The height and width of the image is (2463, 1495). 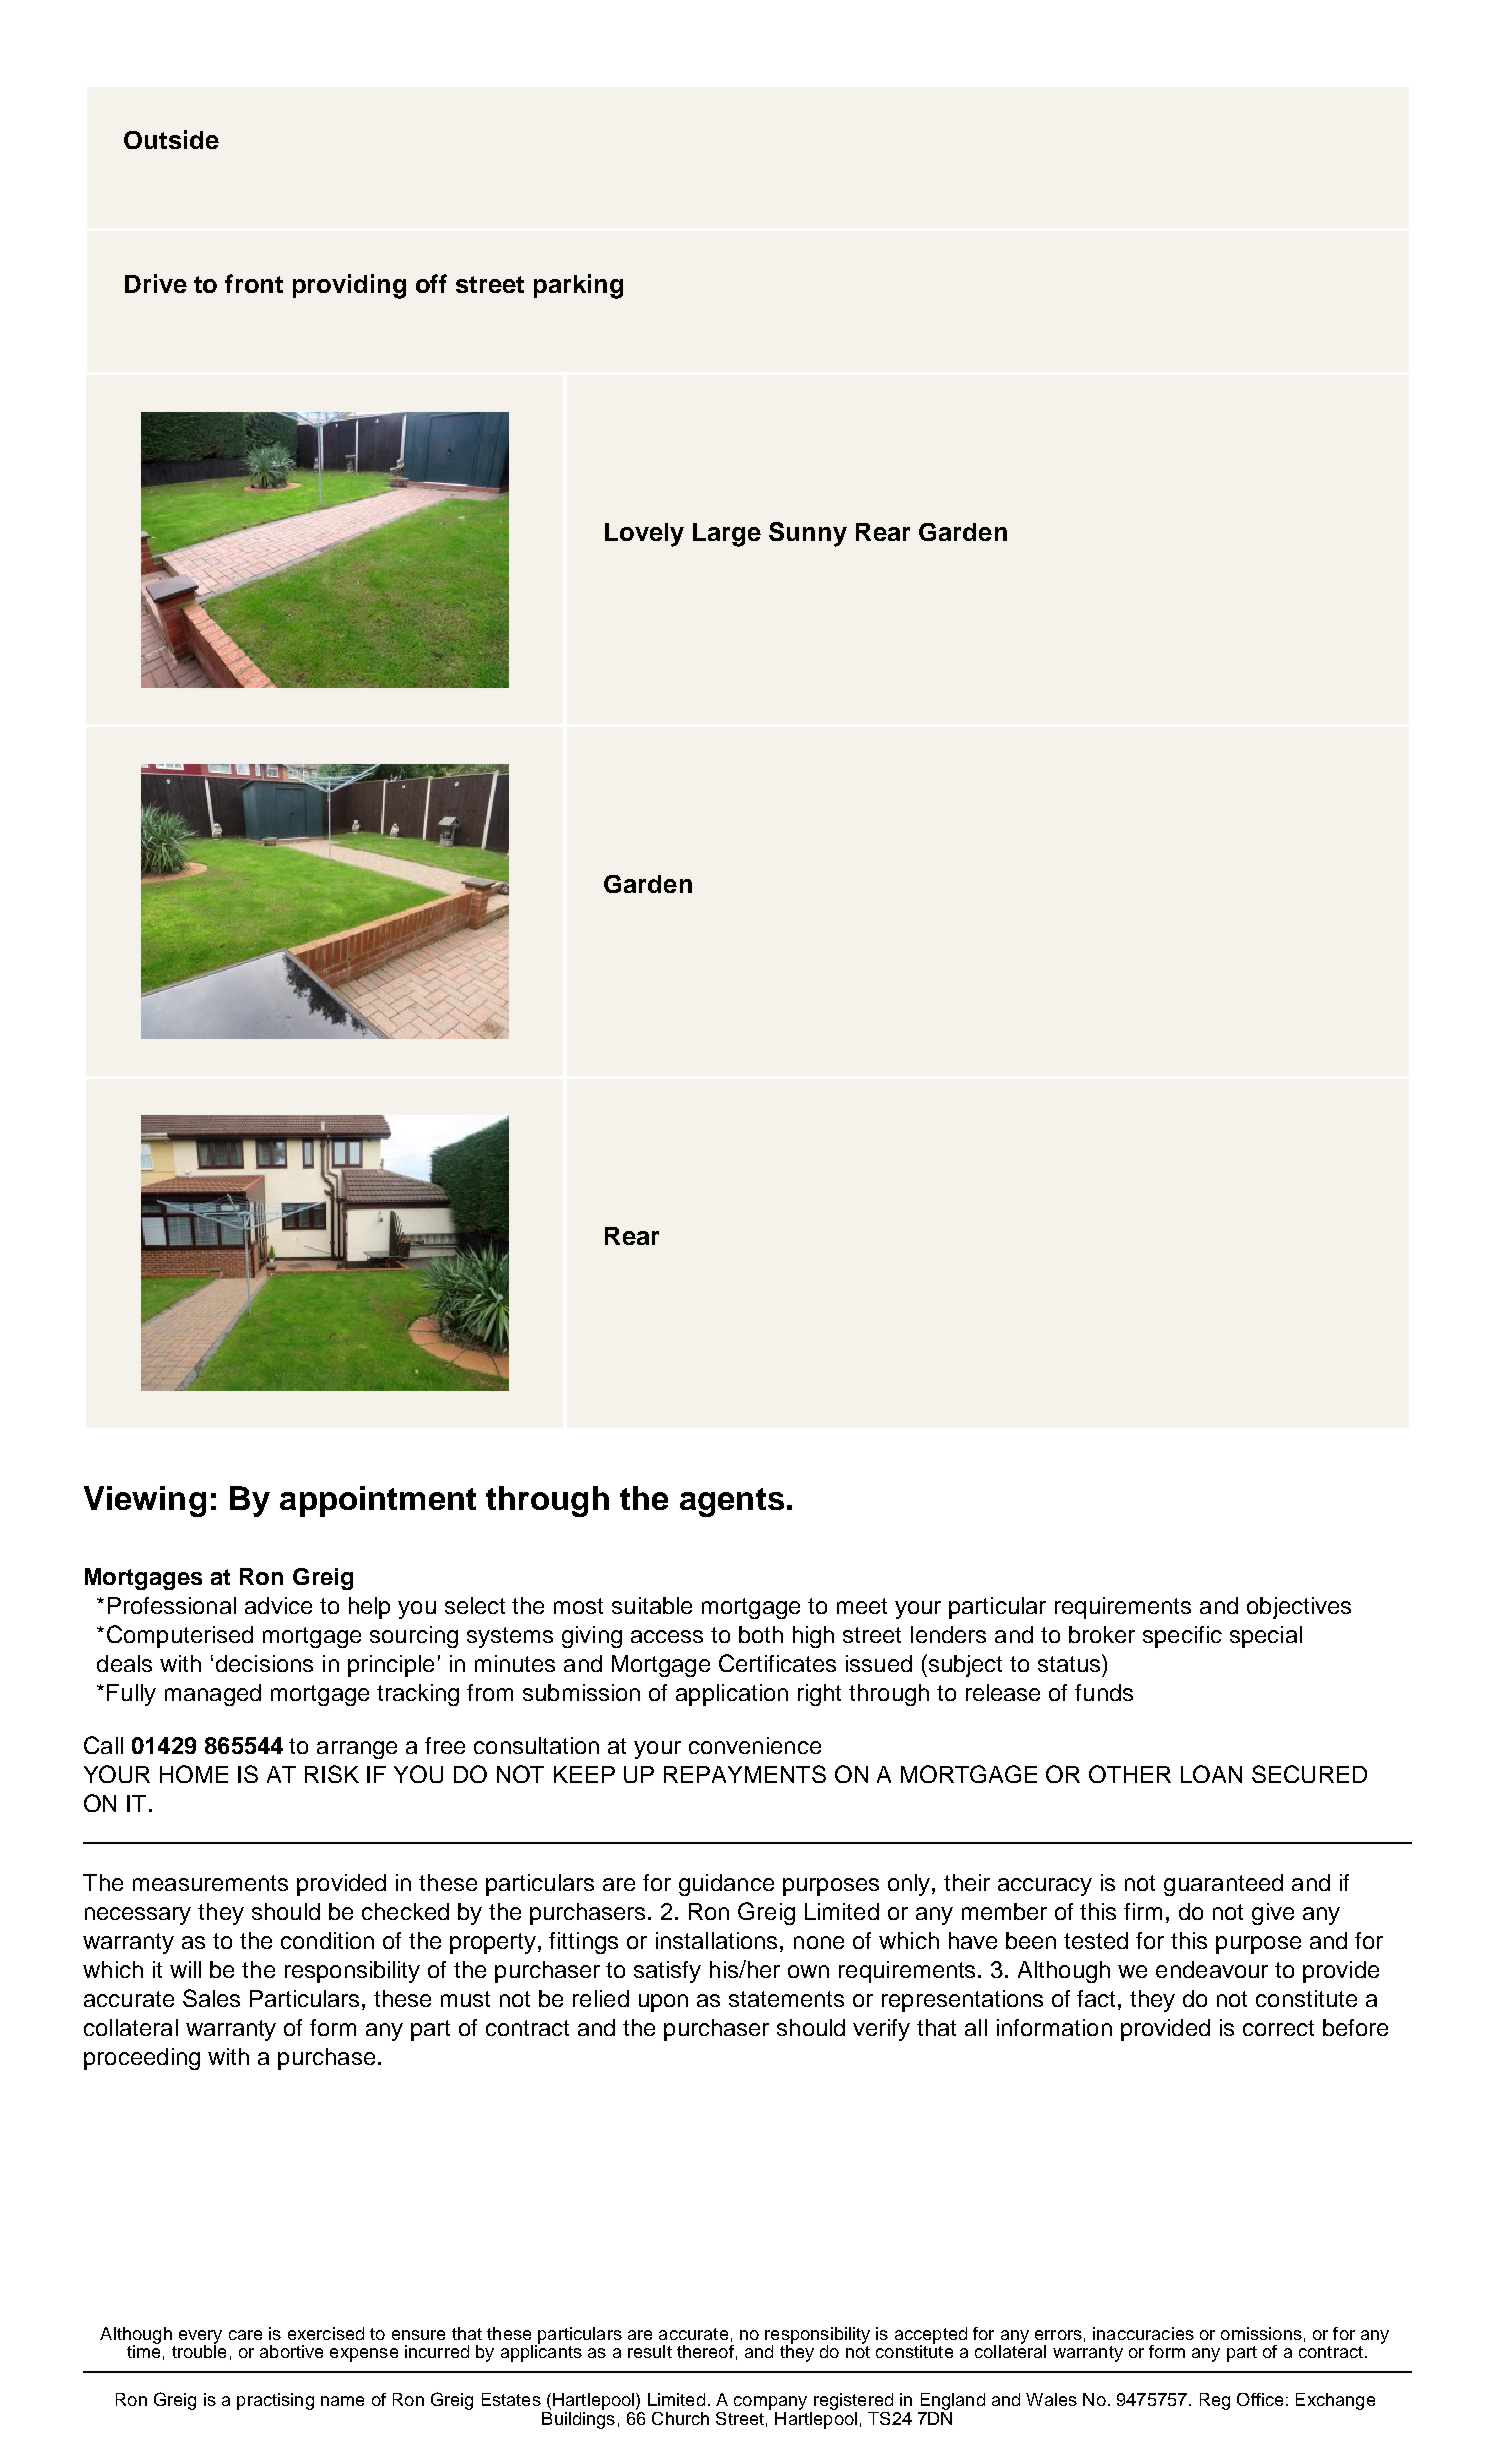 What do you see at coordinates (264, 1663) in the image?
I see `decisions` at bounding box center [264, 1663].
